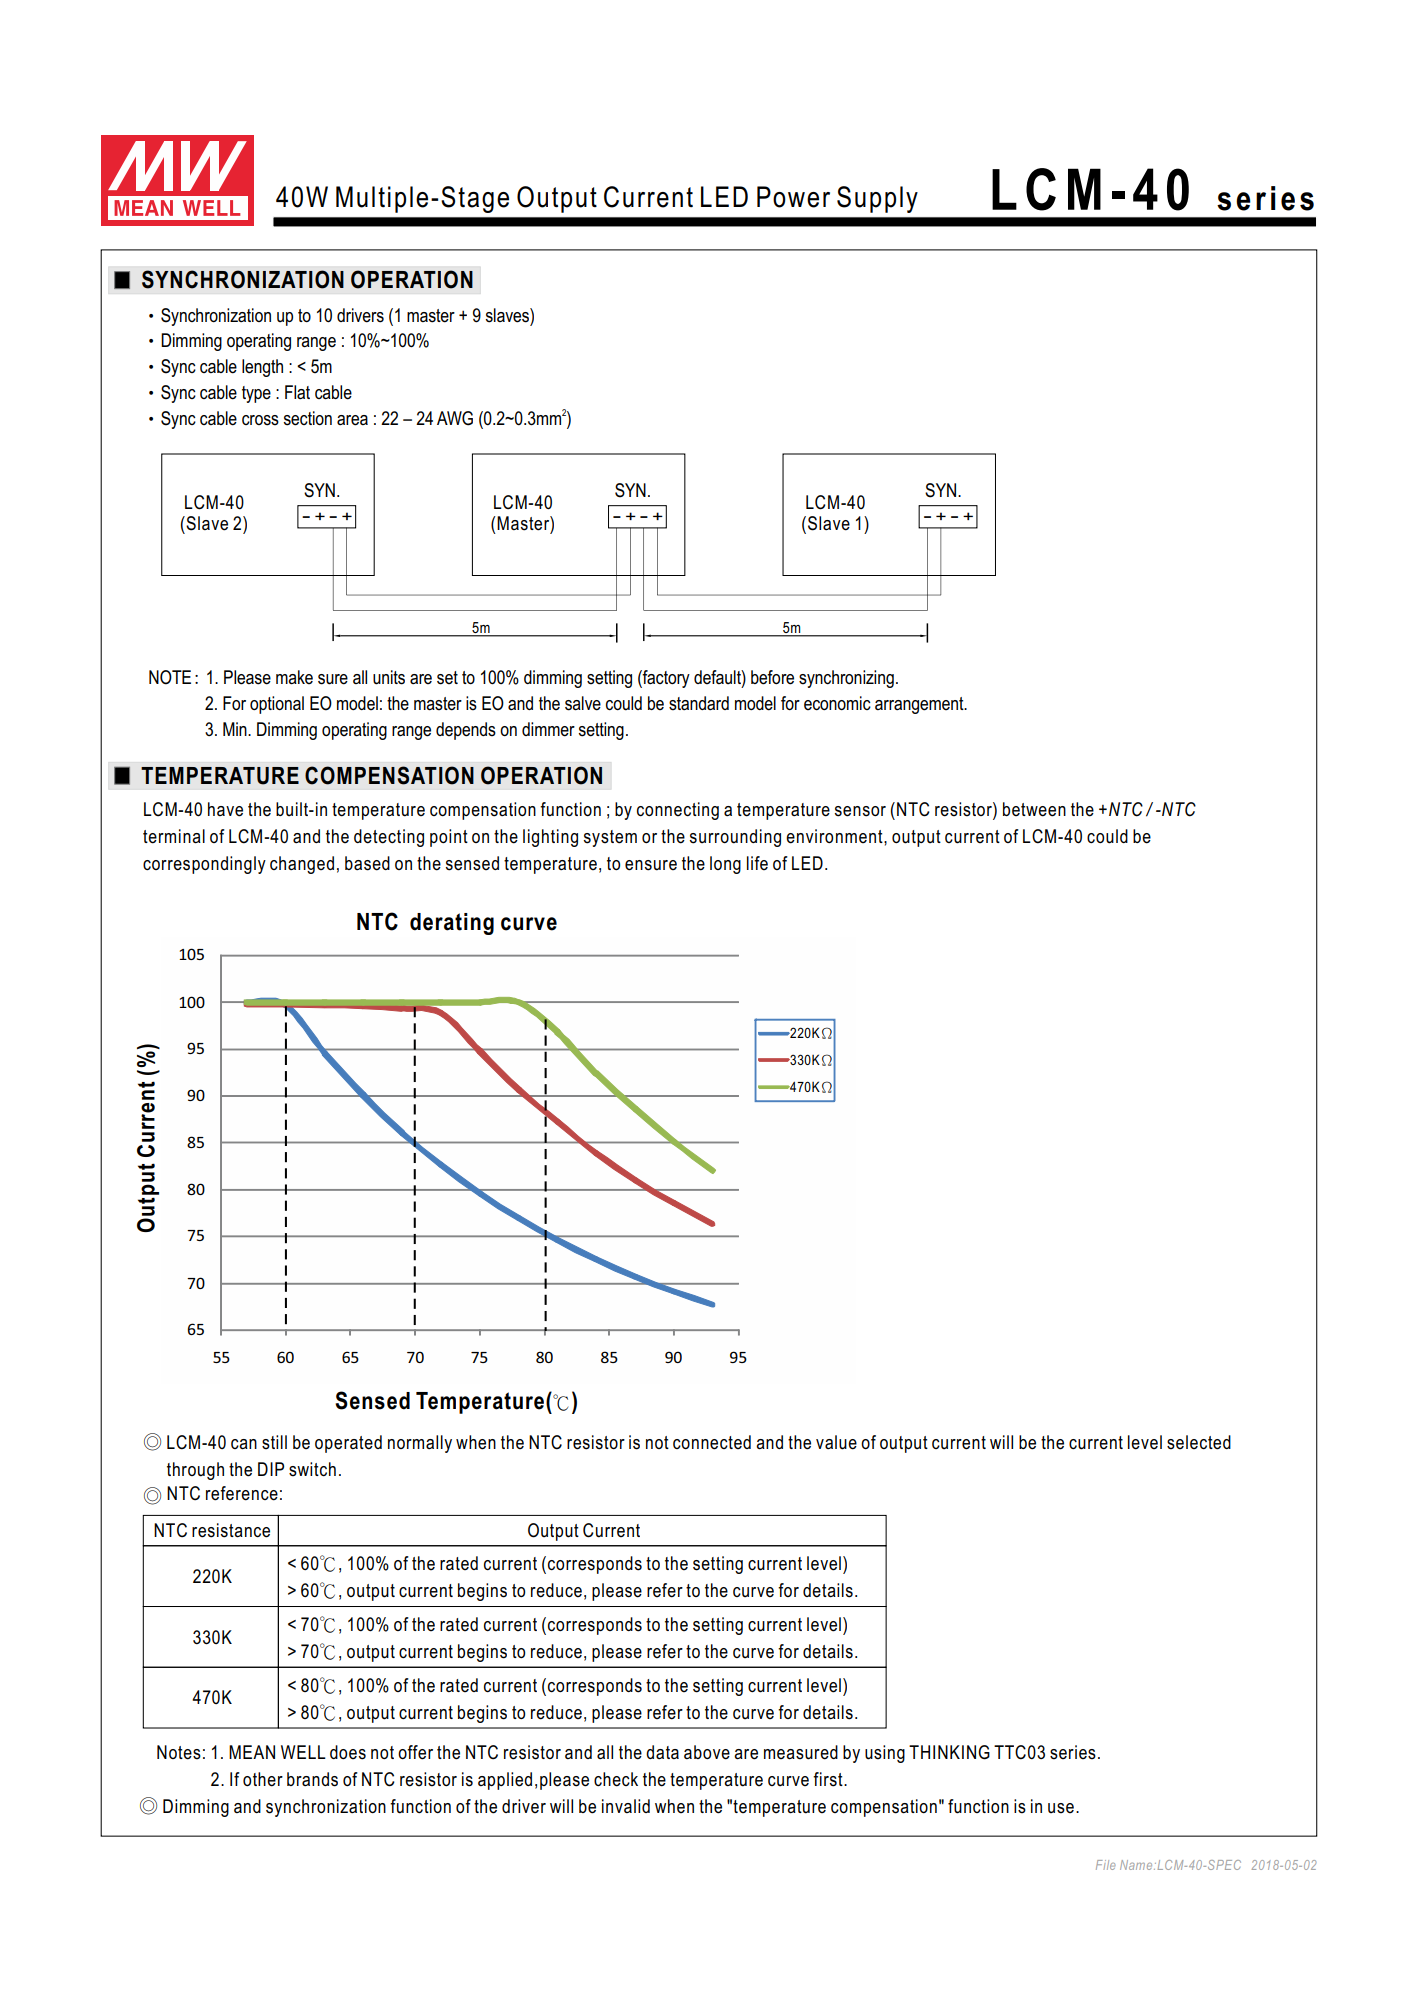 Image resolution: width=1418 pixels, height=2005 pixels. I want to click on long, so click(725, 865).
